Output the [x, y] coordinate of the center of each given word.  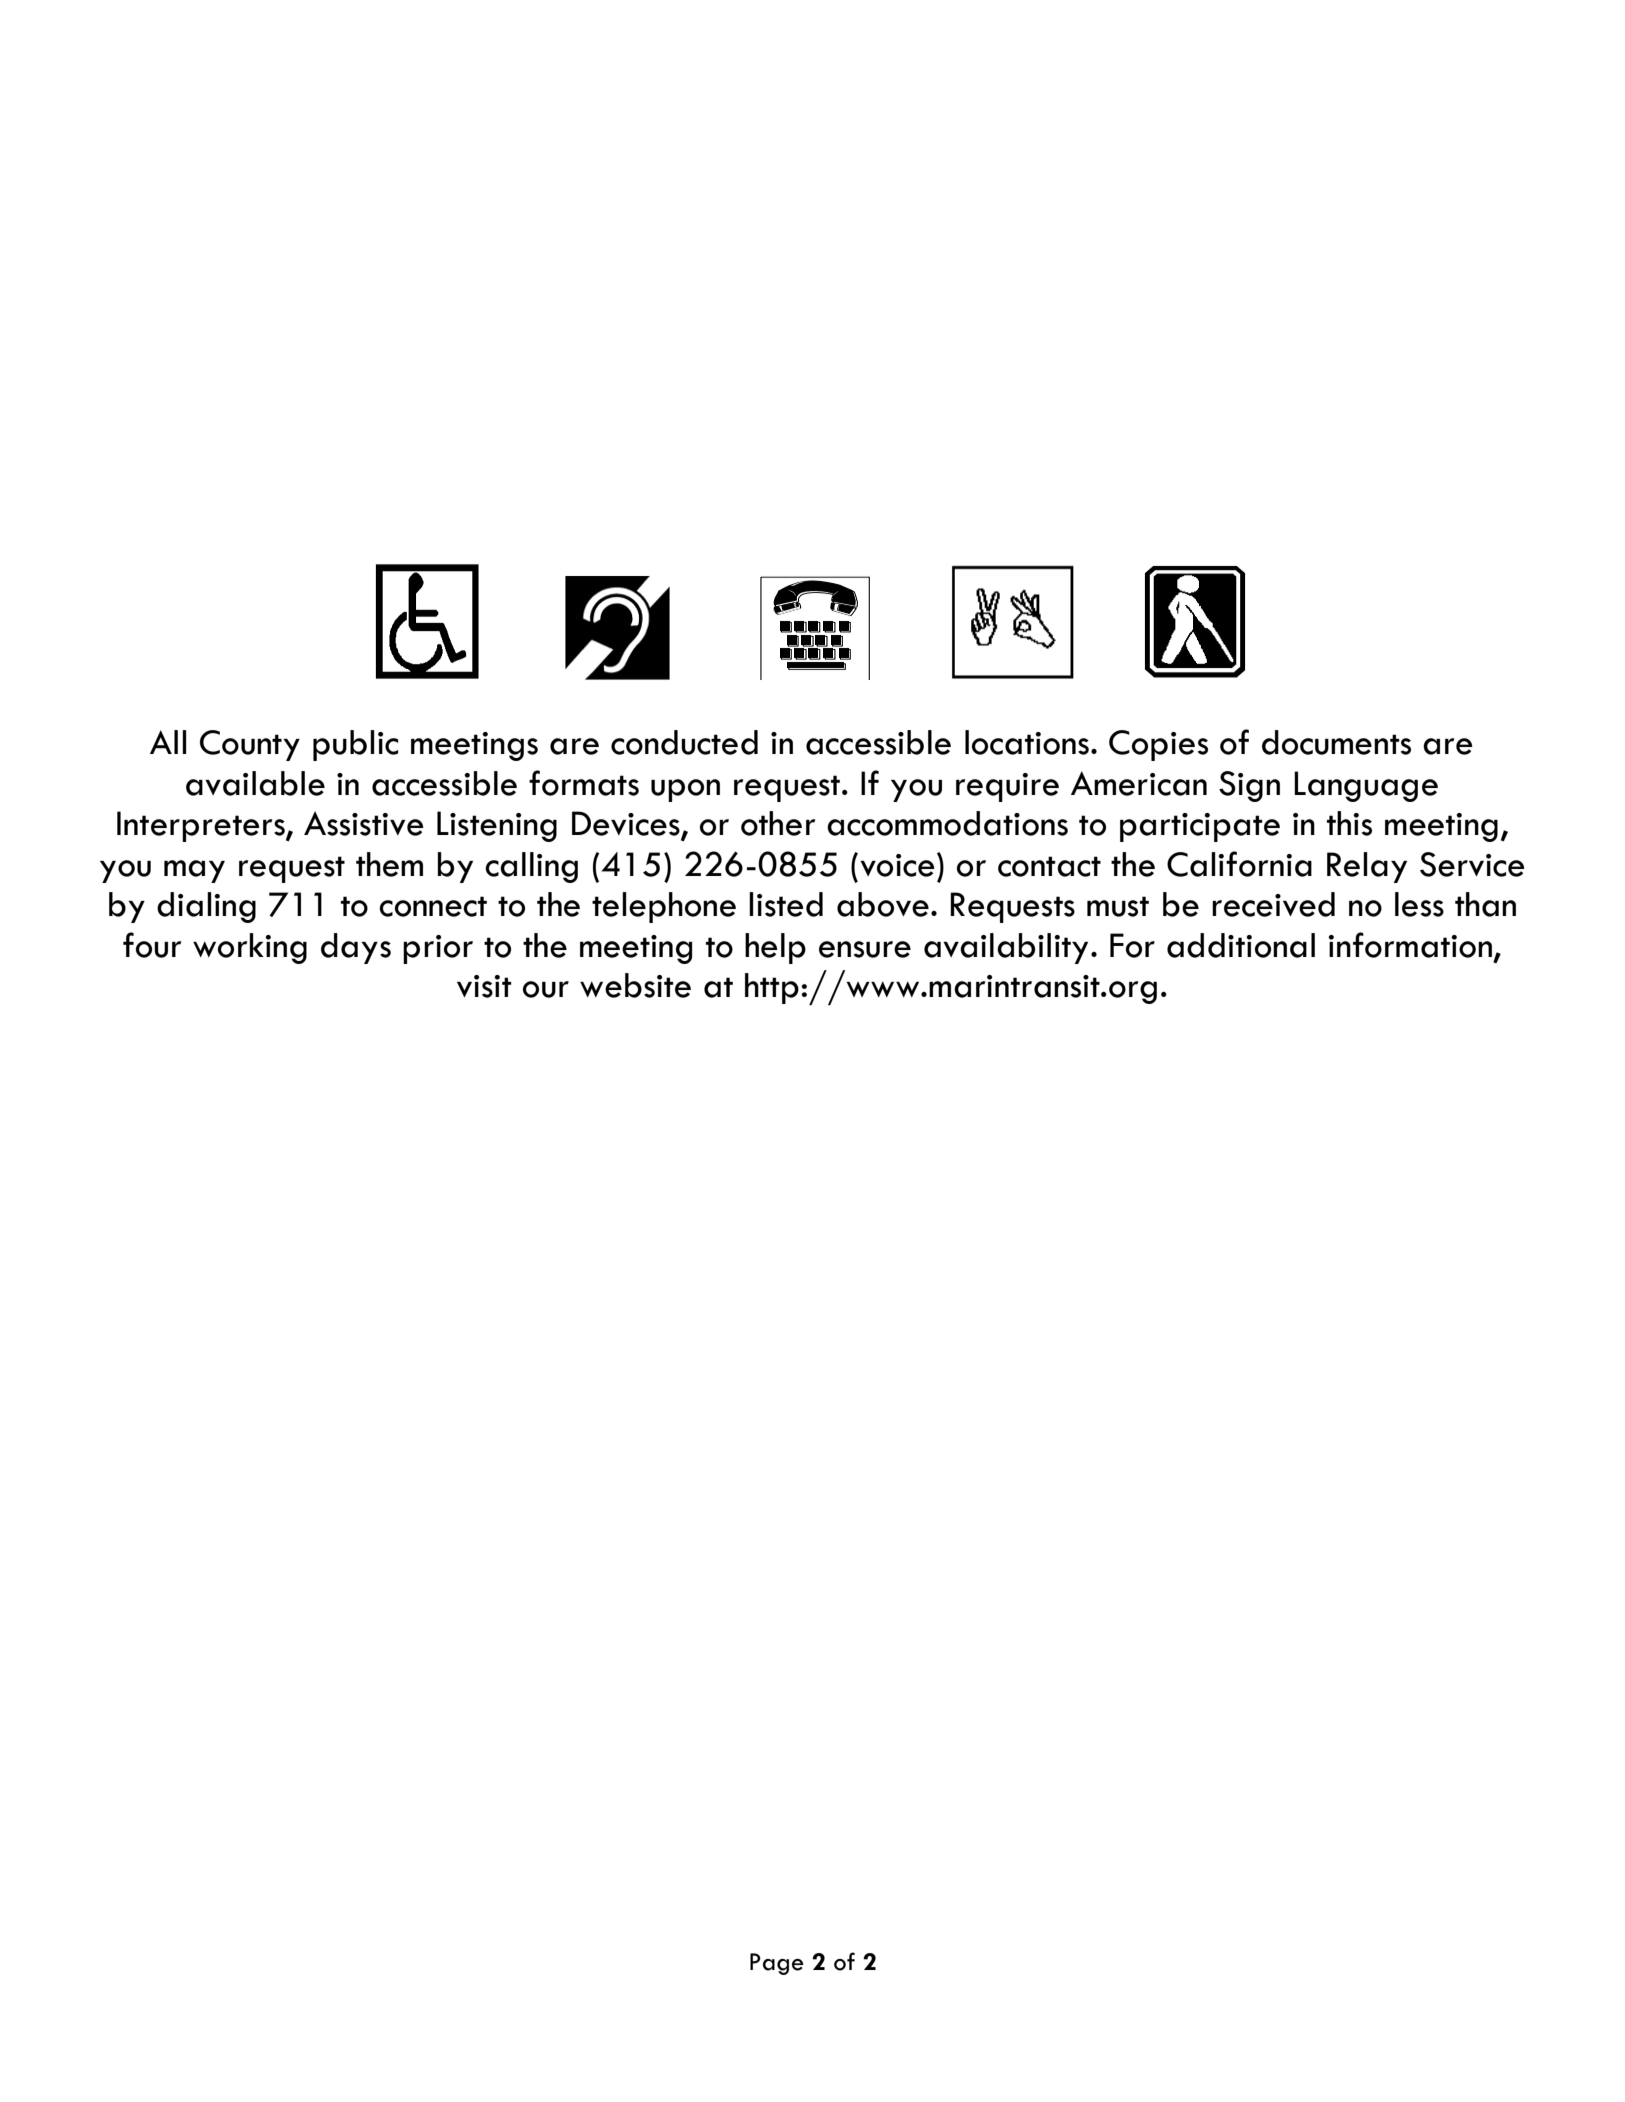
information [1410, 945]
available [255, 783]
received [1273, 904]
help [775, 948]
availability [1006, 948]
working [250, 948]
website [635, 985]
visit [484, 986]
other [778, 823]
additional [1241, 945]
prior [438, 949]
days [356, 948]
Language [1366, 786]
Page [777, 1964]
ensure [865, 949]
